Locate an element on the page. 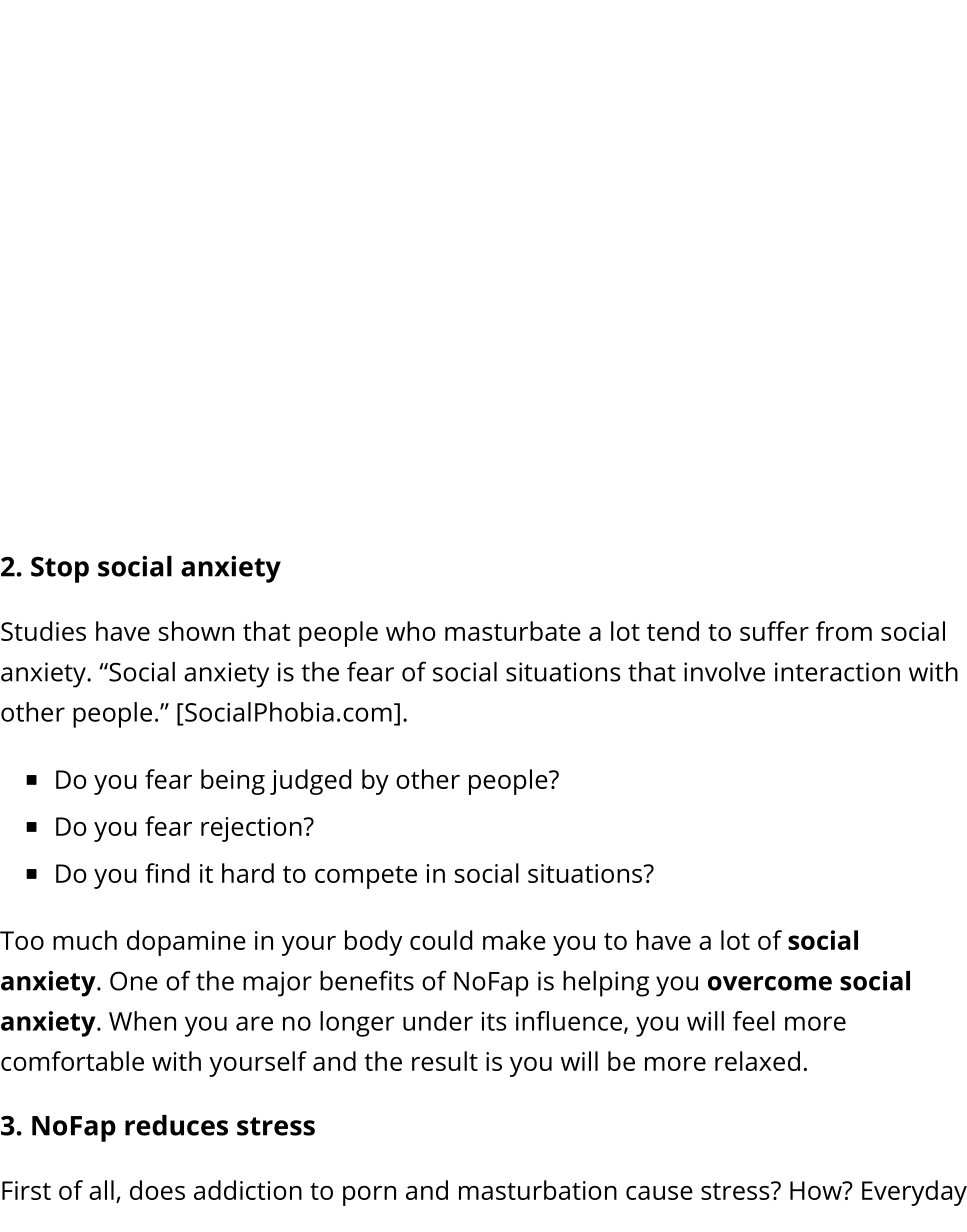 This image has height=1232, width=967. being is located at coordinates (233, 782).
